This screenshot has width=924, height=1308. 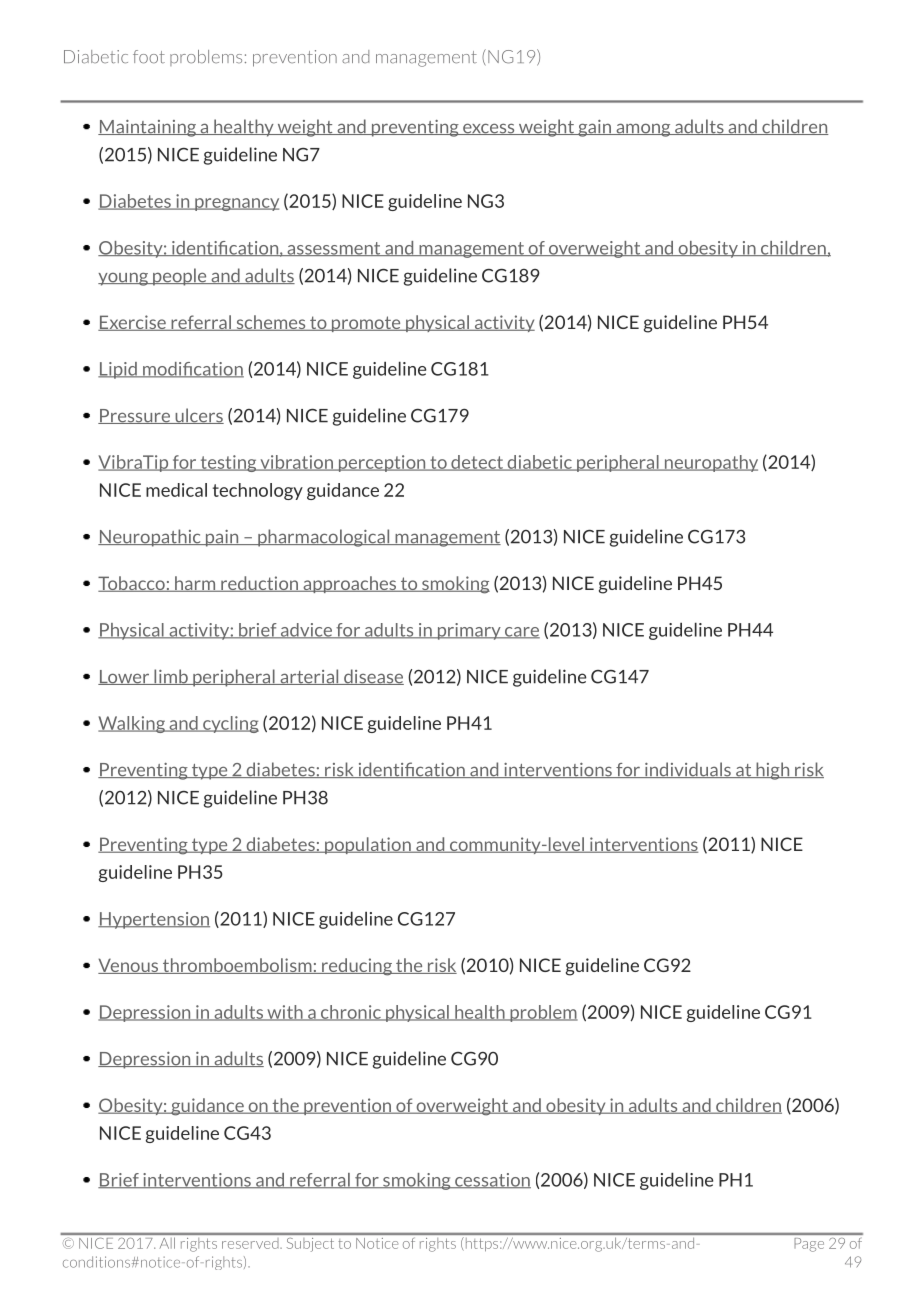 I want to click on among, so click(x=643, y=130).
